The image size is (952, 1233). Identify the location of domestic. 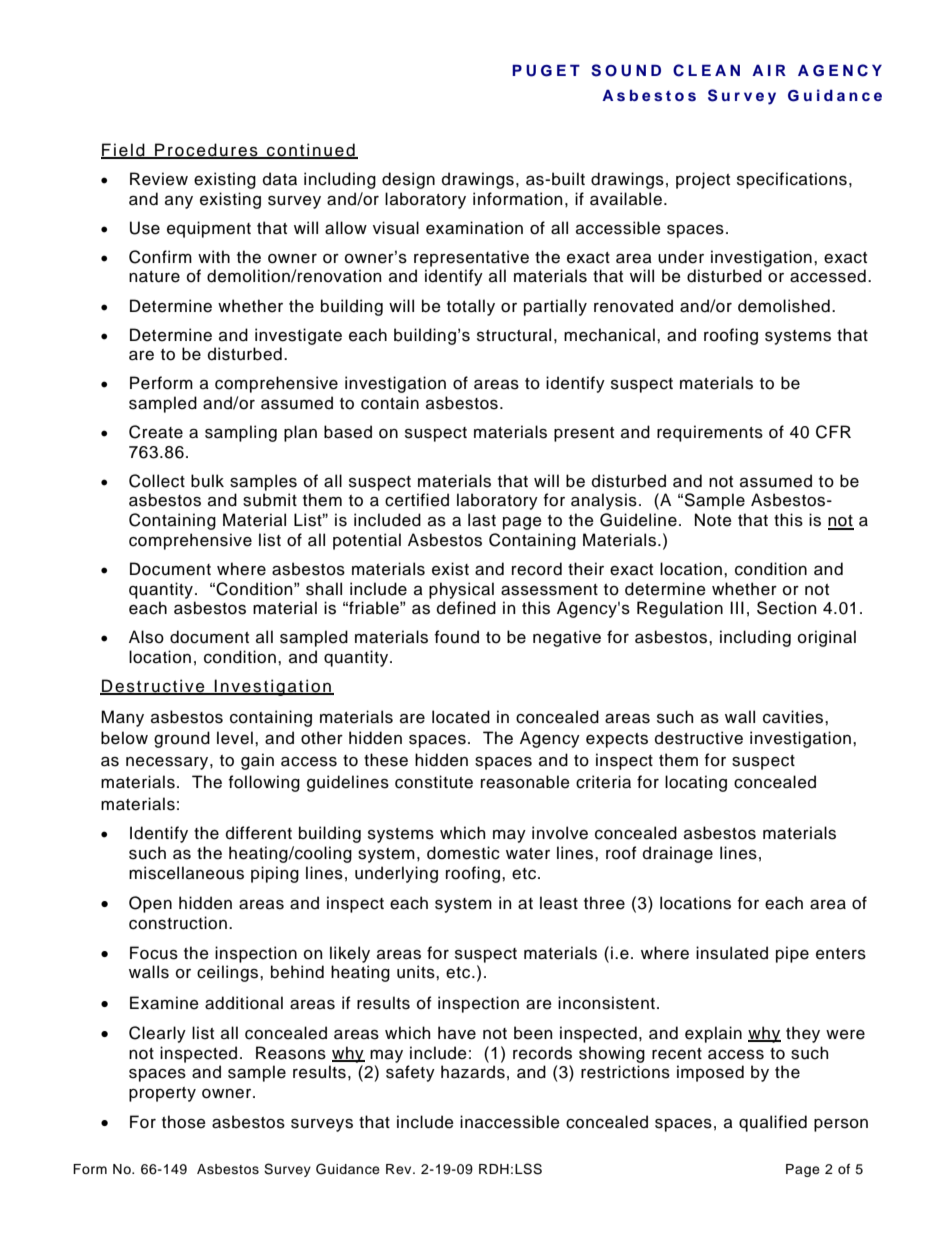
(463, 853).
